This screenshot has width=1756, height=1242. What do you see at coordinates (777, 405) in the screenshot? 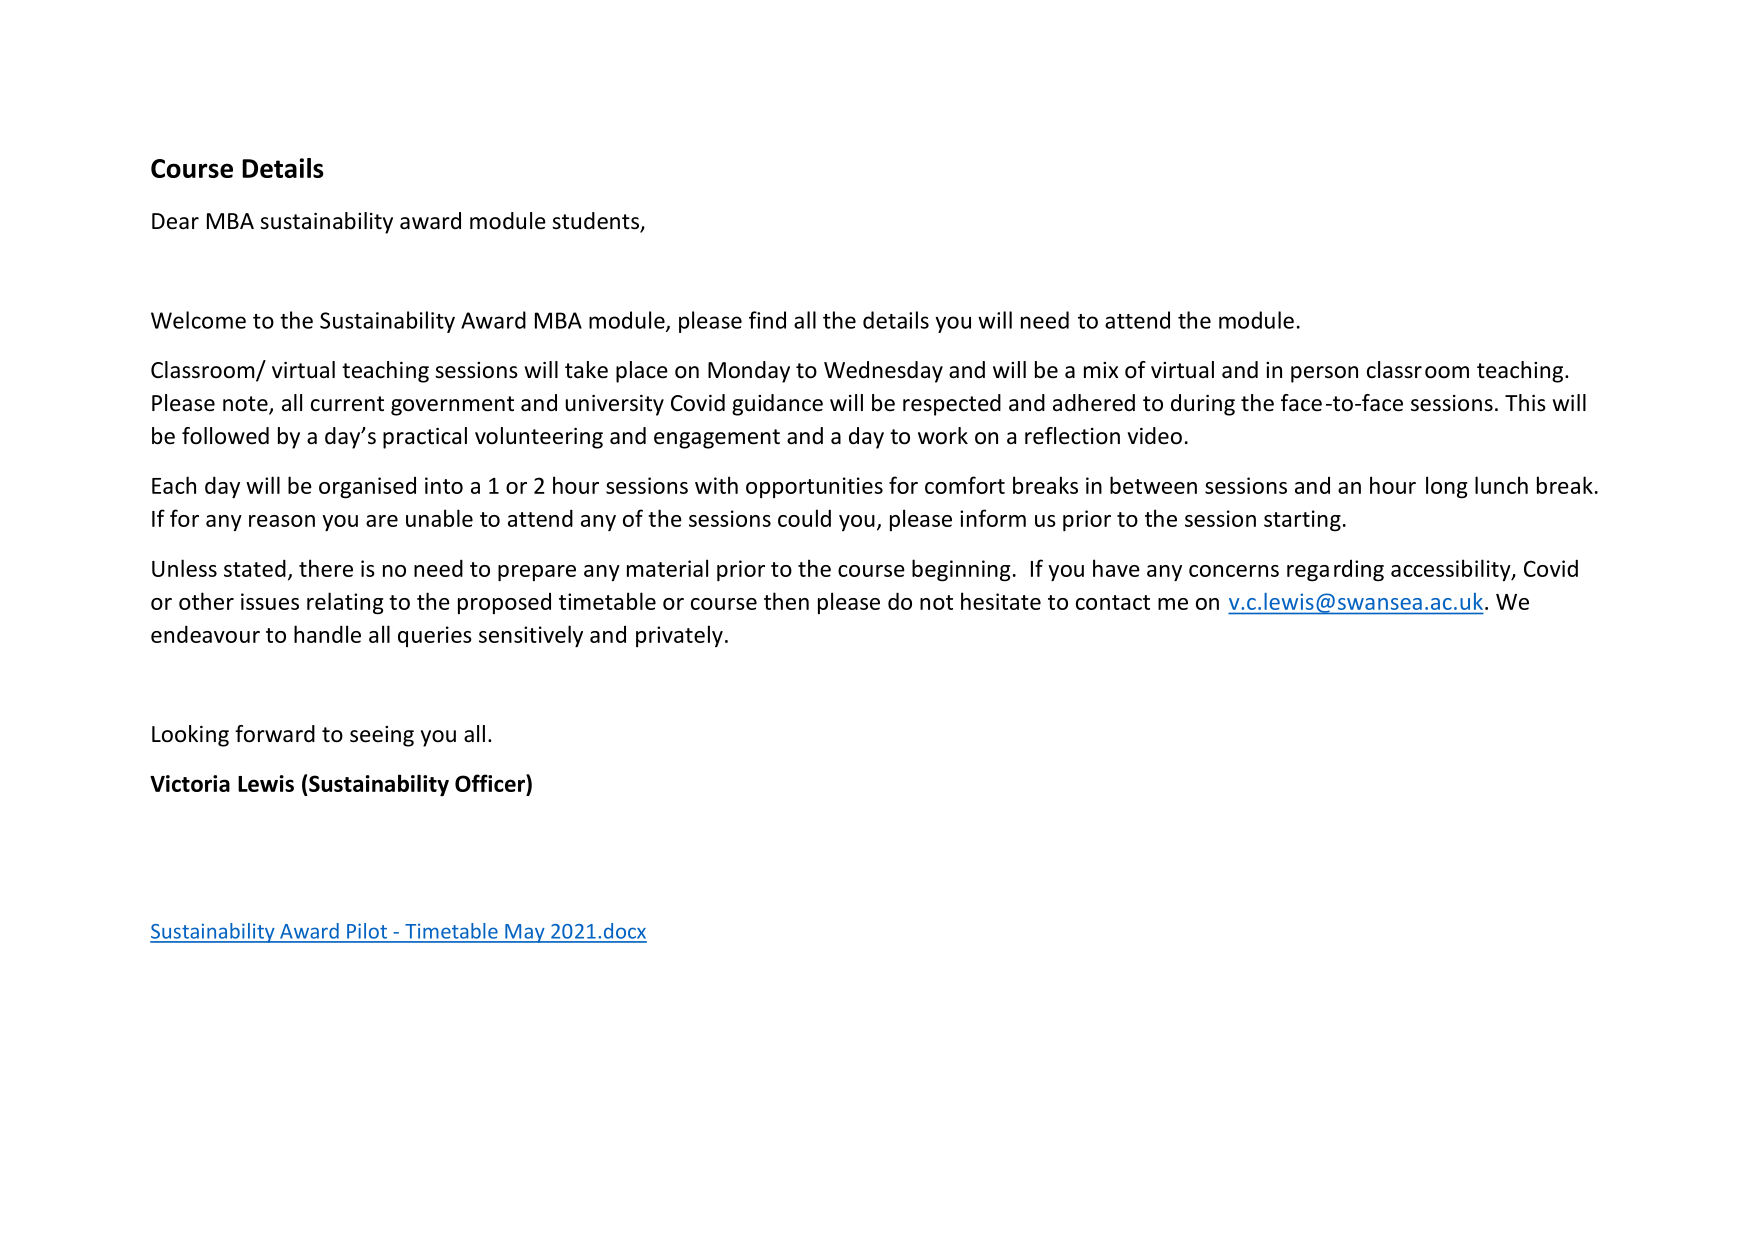
I see `guidance` at bounding box center [777, 405].
